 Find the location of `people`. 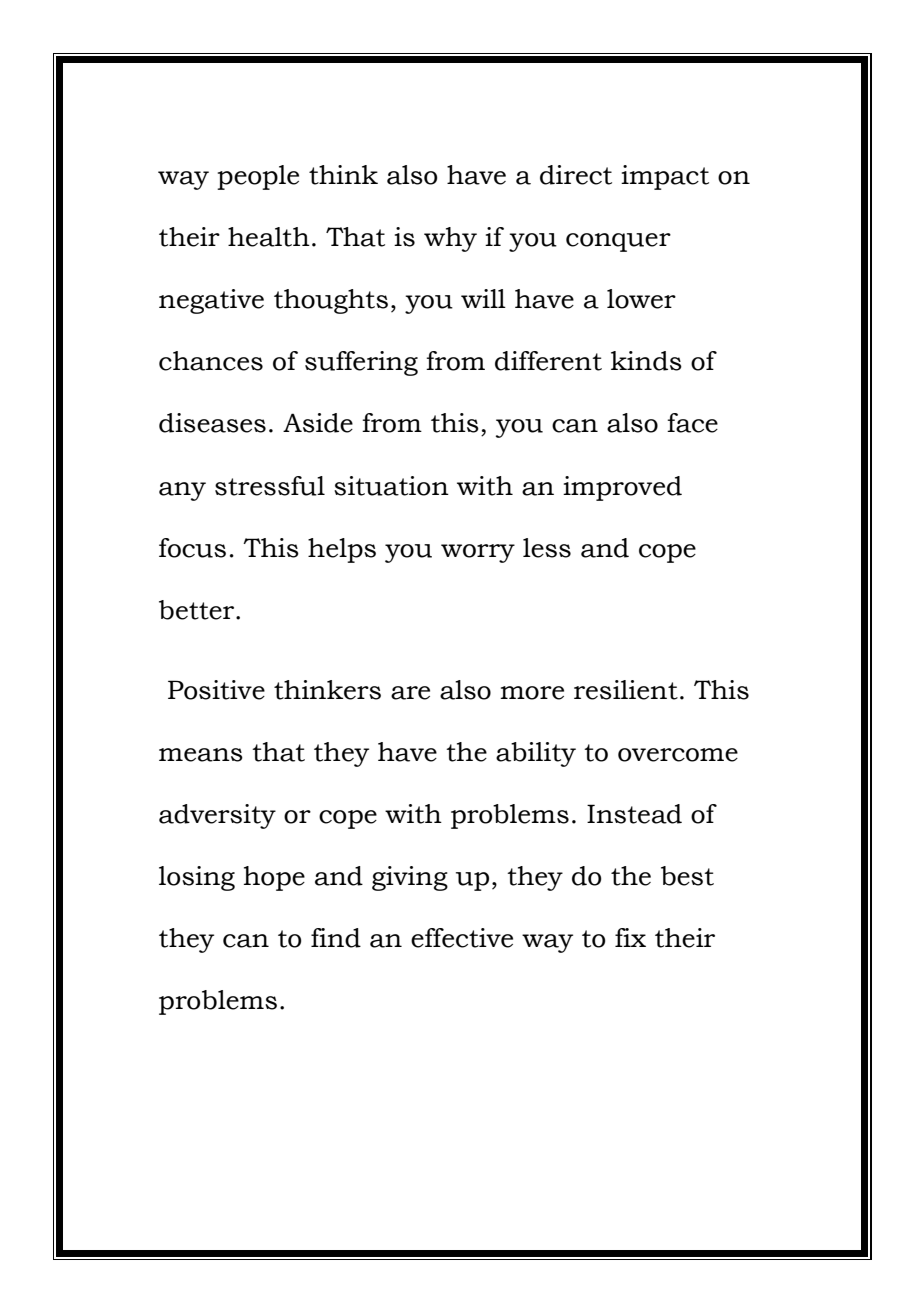

people is located at coordinates (258, 177).
